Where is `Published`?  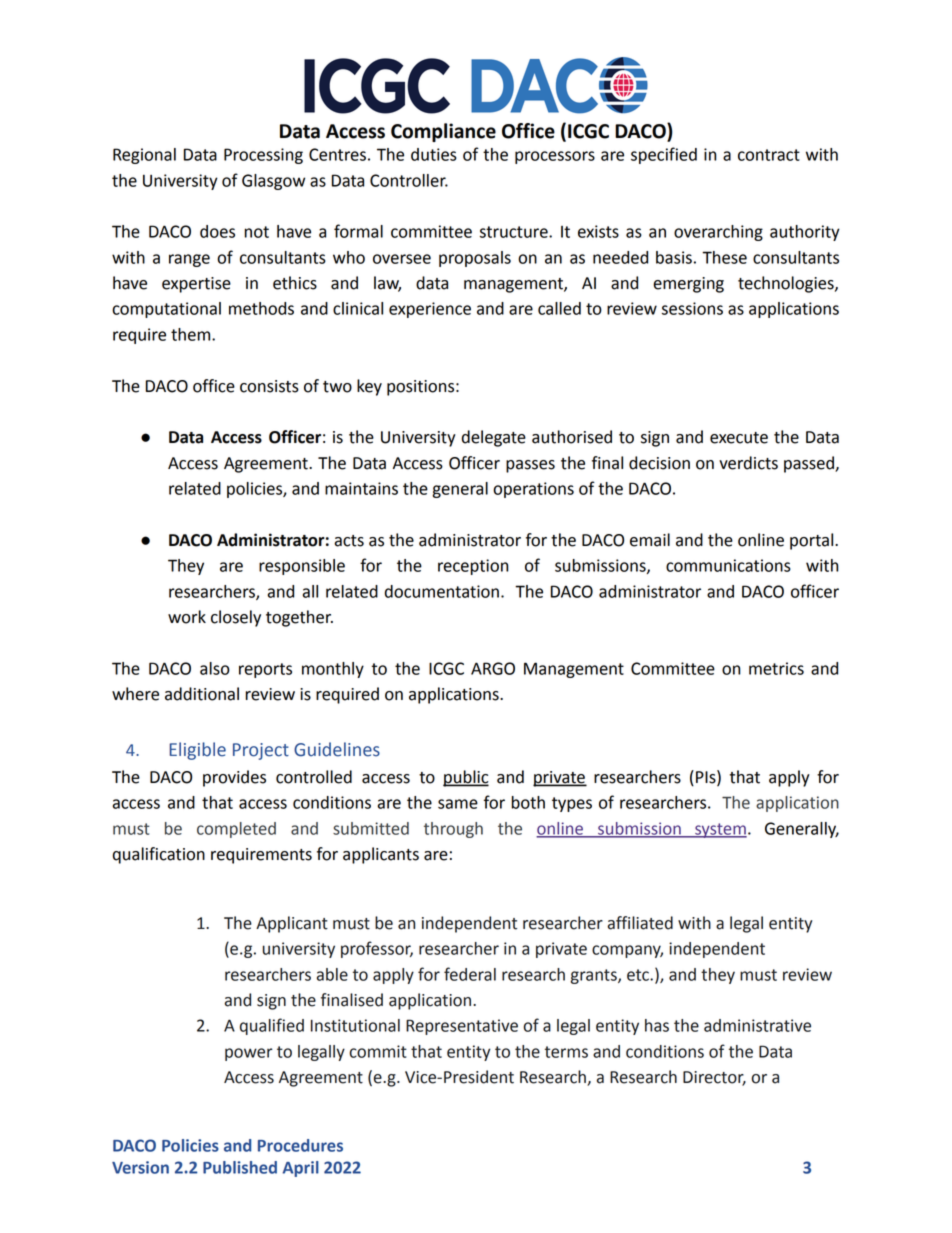 Published is located at coordinates (240, 1167).
